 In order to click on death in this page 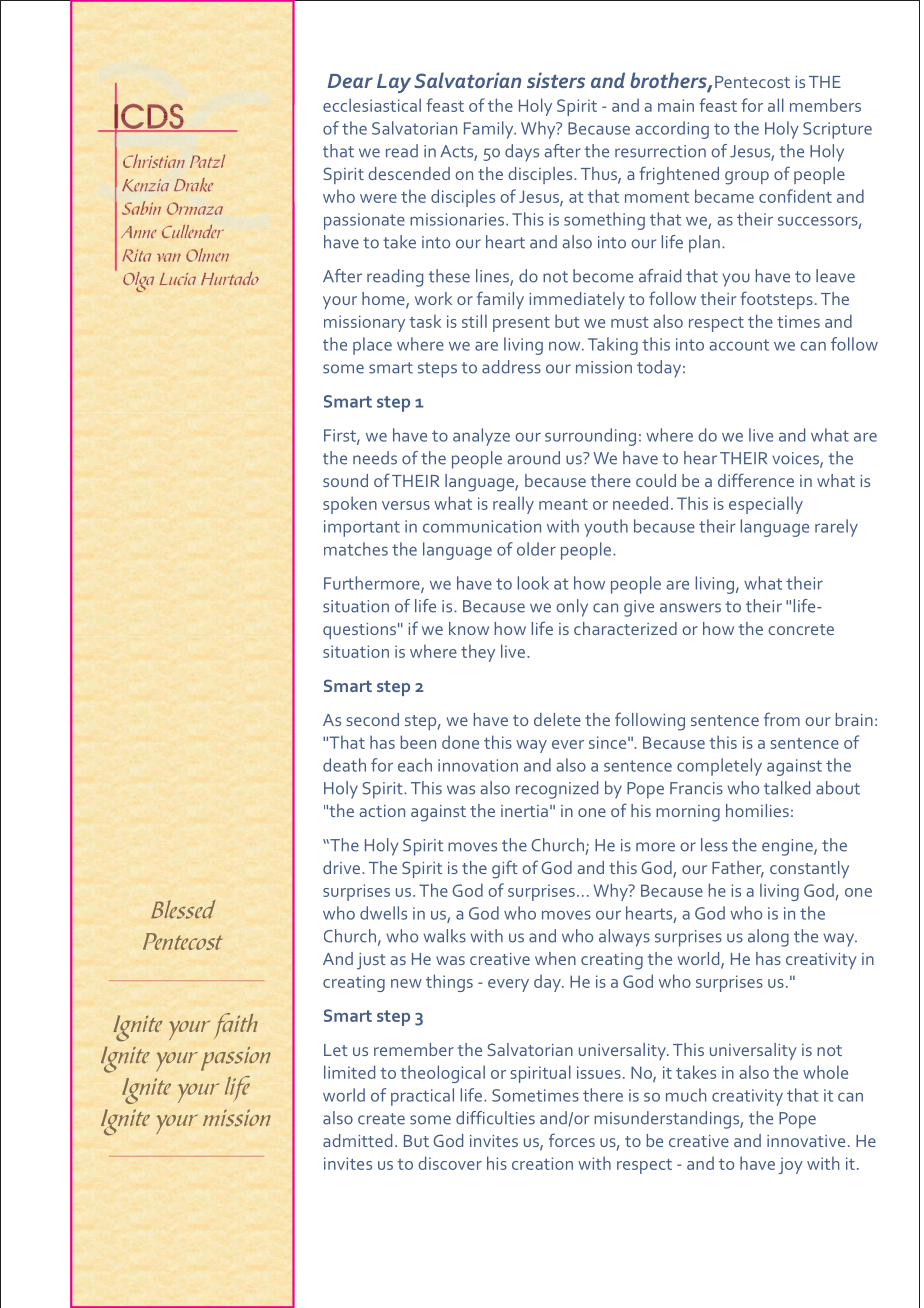, I will do `click(344, 765)`.
